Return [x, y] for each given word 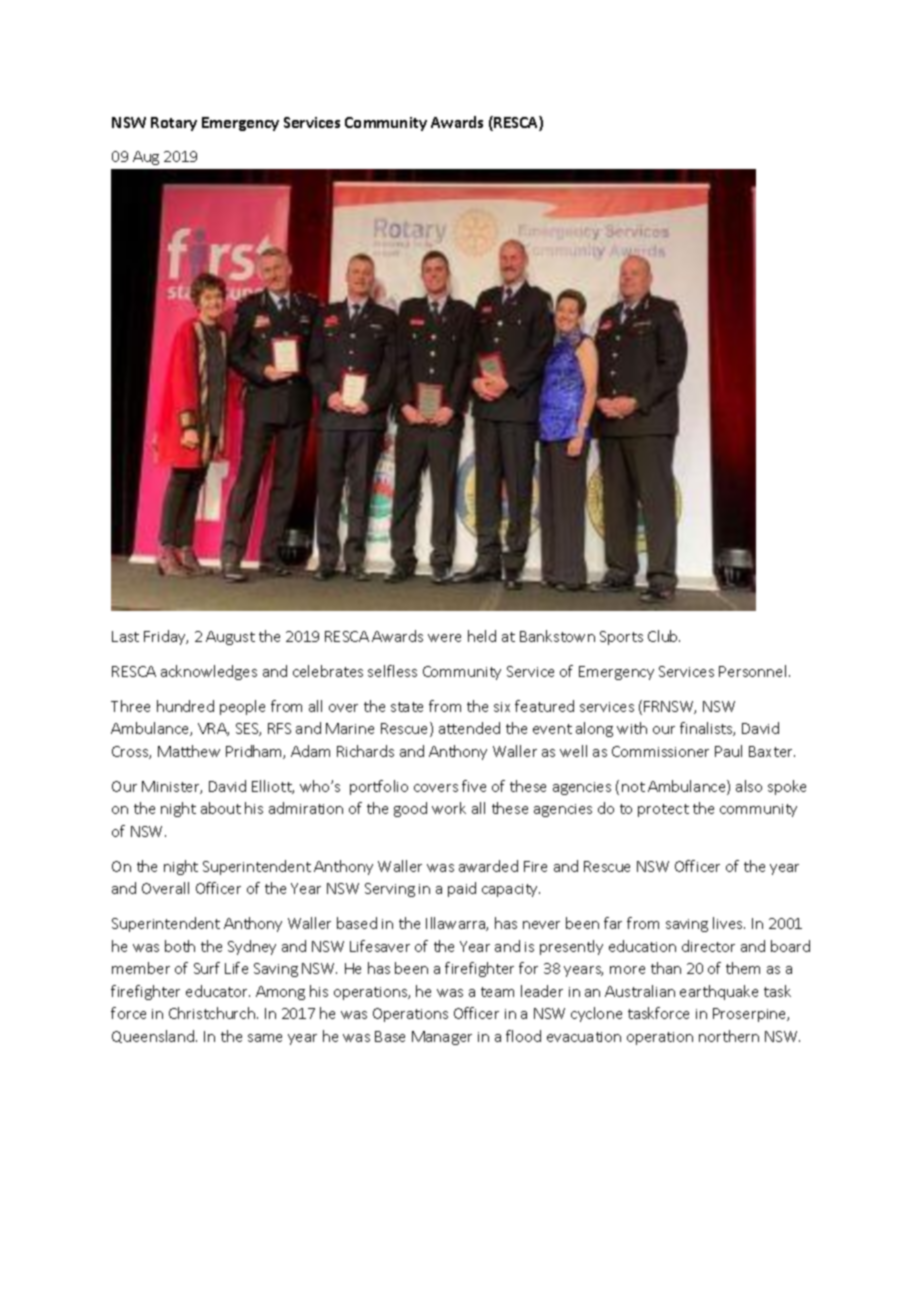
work [449, 808]
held [482, 636]
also [749, 786]
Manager [442, 1038]
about [221, 808]
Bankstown [557, 636]
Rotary [174, 124]
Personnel [752, 671]
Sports [621, 638]
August [230, 638]
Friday [166, 637]
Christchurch [212, 1013]
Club [664, 636]
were [444, 638]
